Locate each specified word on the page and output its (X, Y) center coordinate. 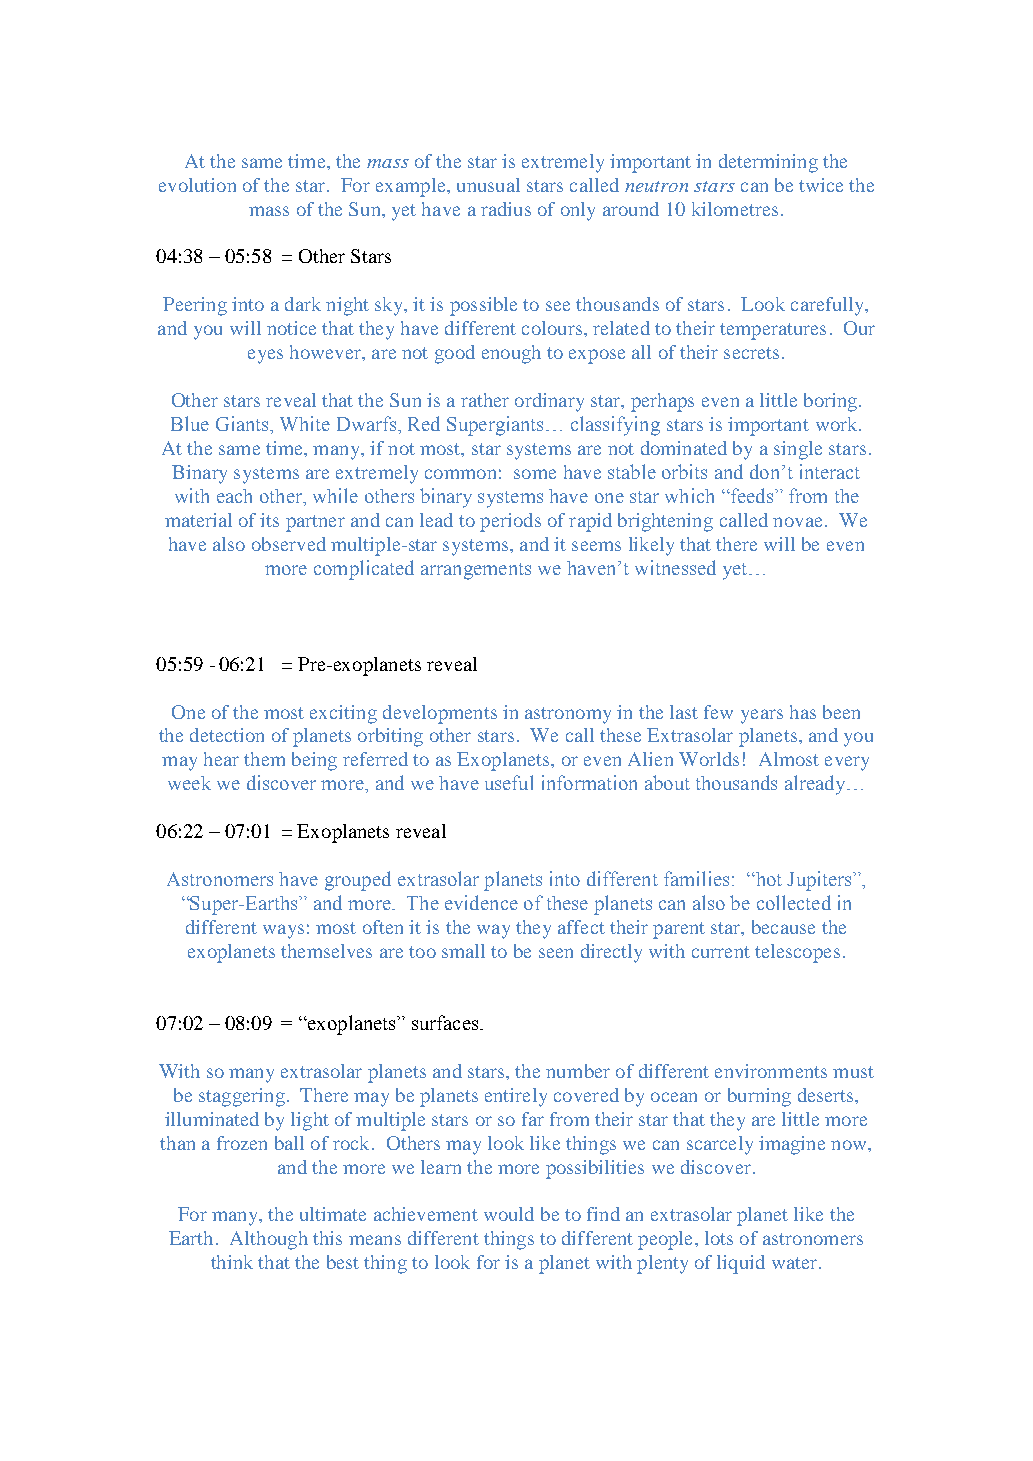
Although (269, 1240)
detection (227, 735)
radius (506, 209)
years (762, 716)
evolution (197, 185)
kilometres (735, 209)
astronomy (568, 715)
